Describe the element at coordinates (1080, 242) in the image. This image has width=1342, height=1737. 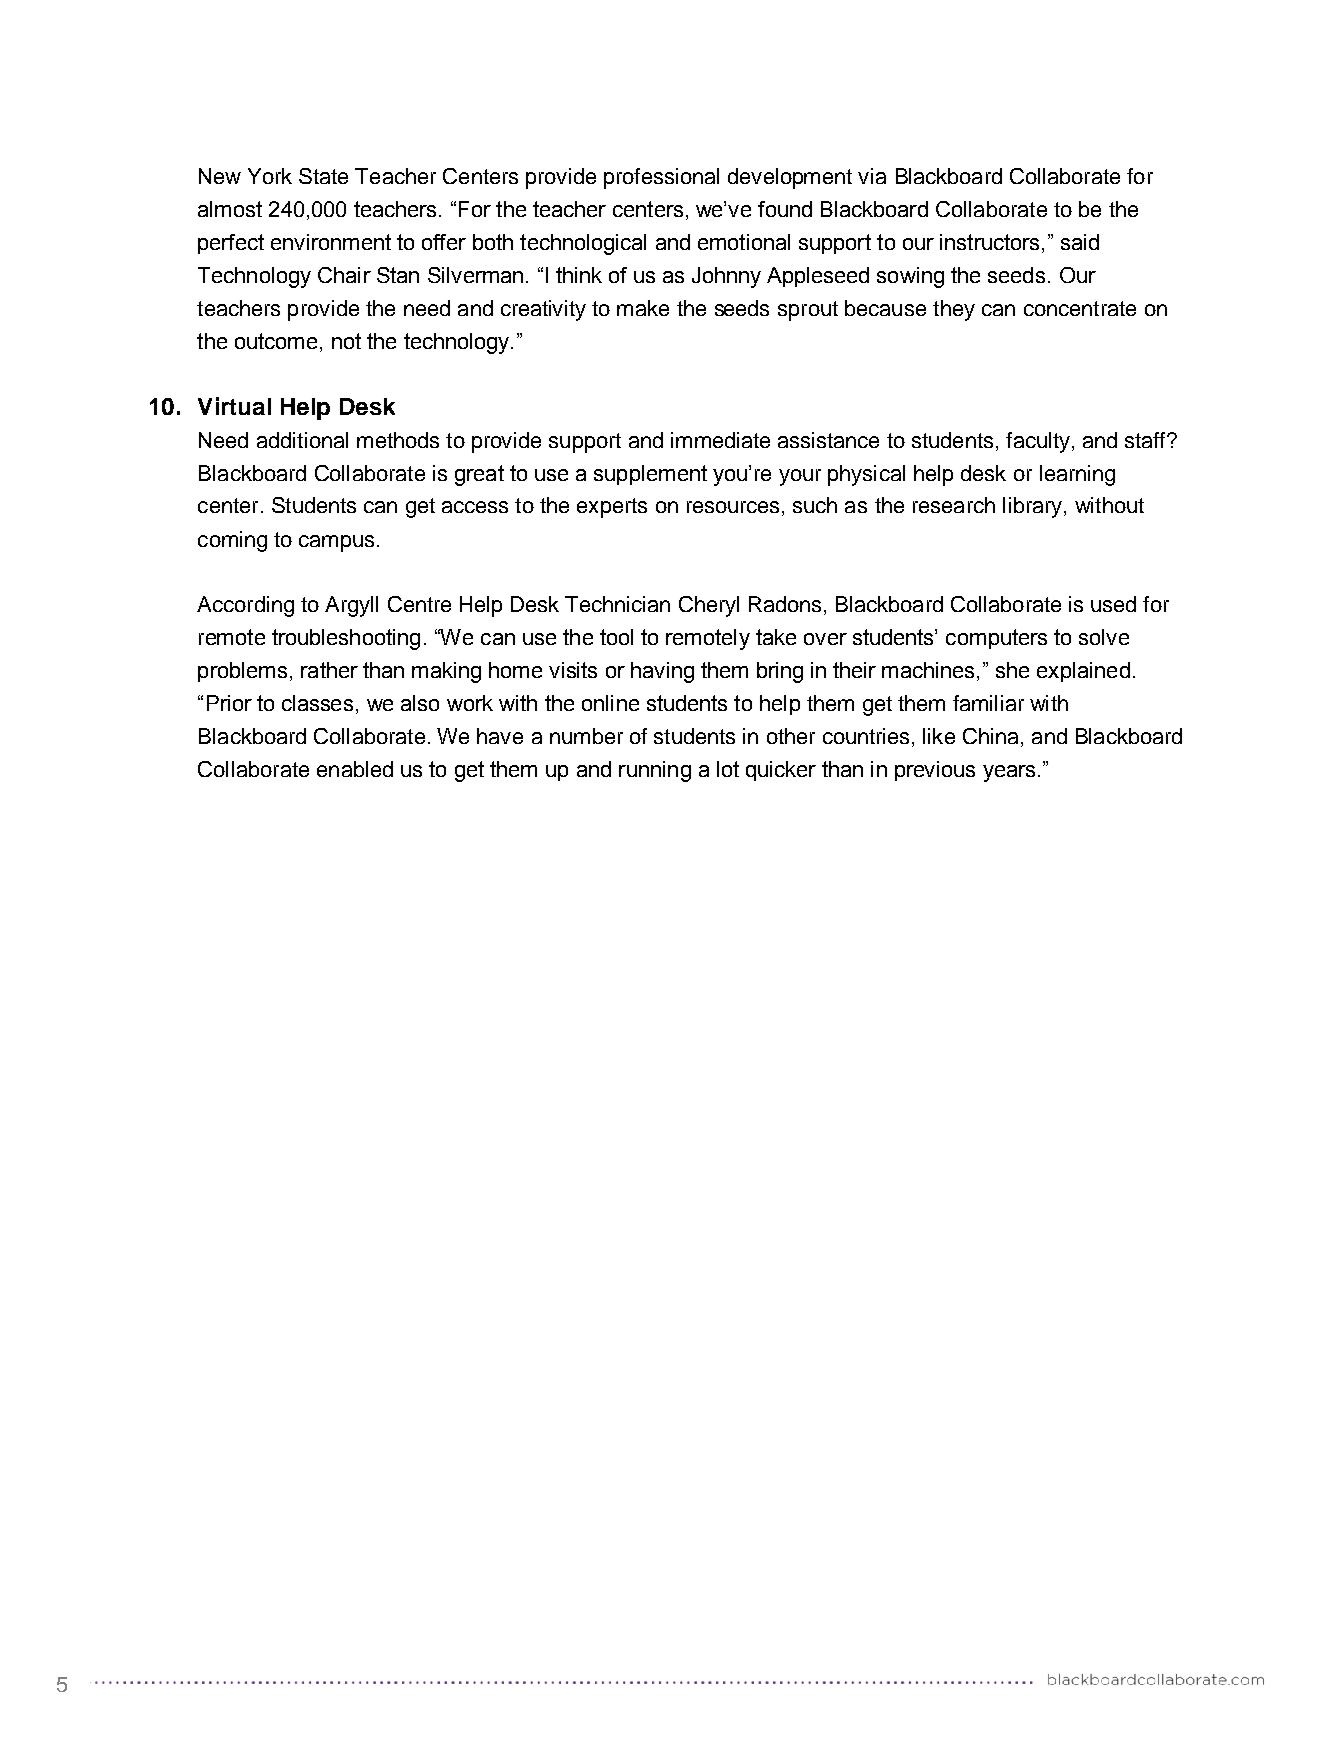
I see `said` at that location.
